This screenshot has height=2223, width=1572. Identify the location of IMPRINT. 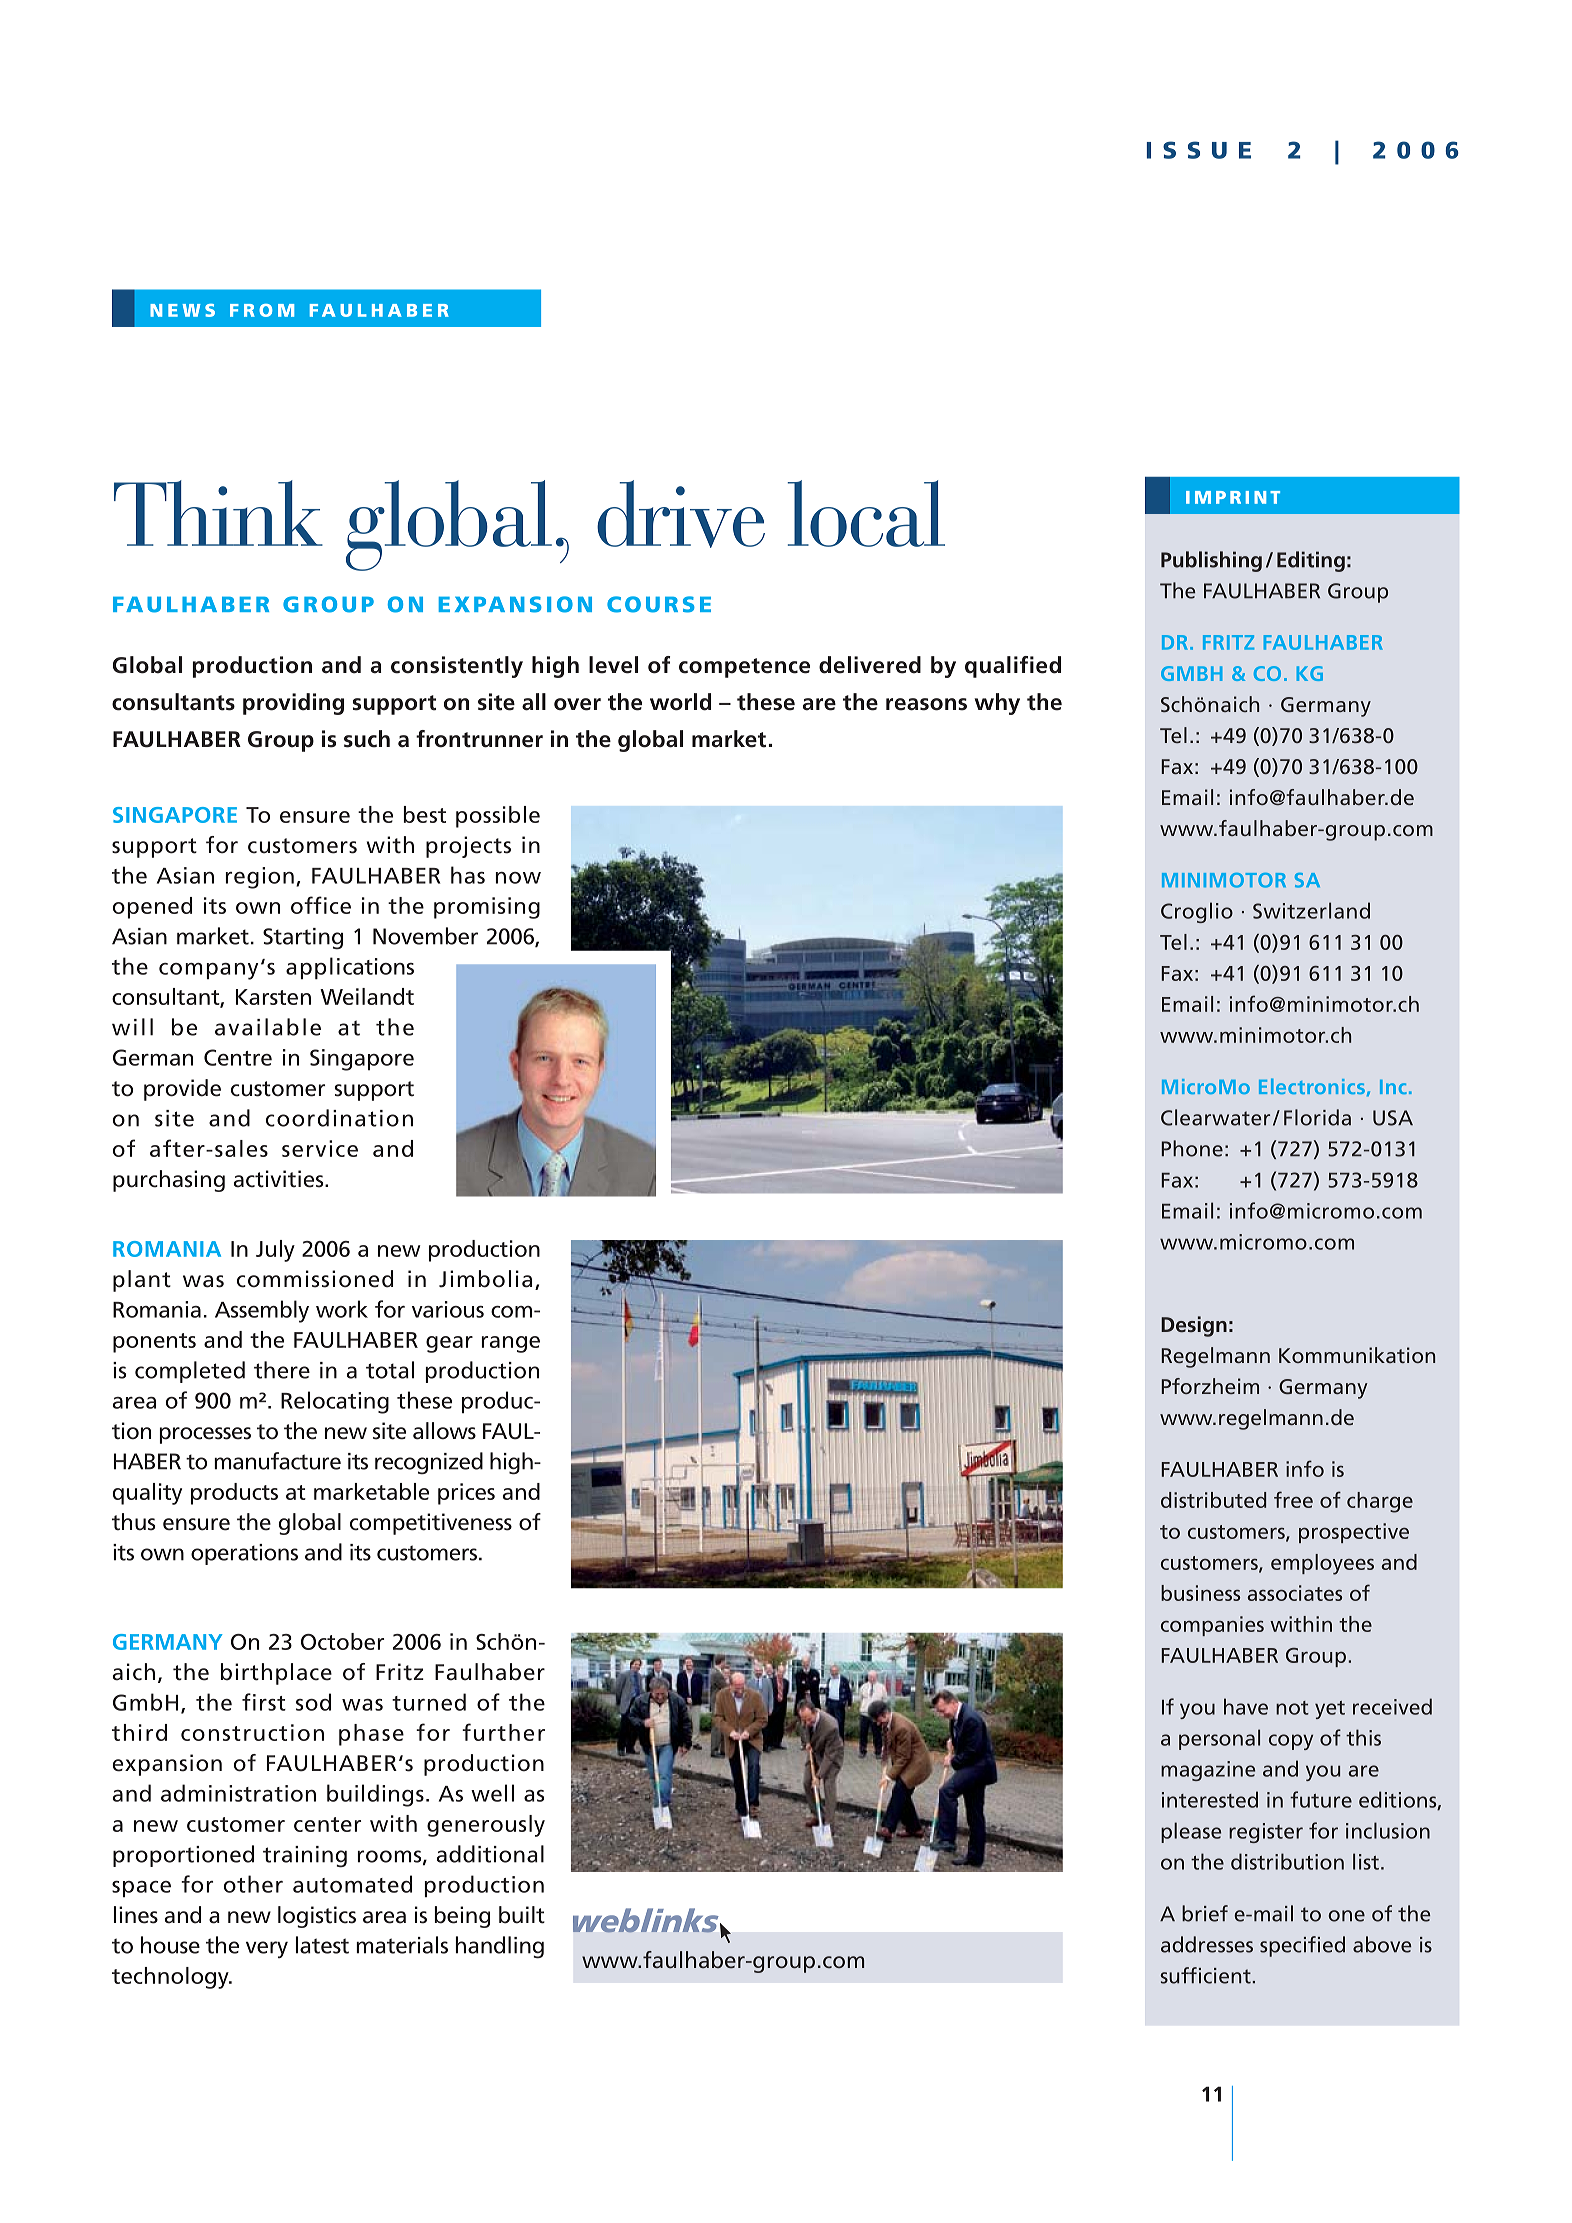
(1233, 497).
